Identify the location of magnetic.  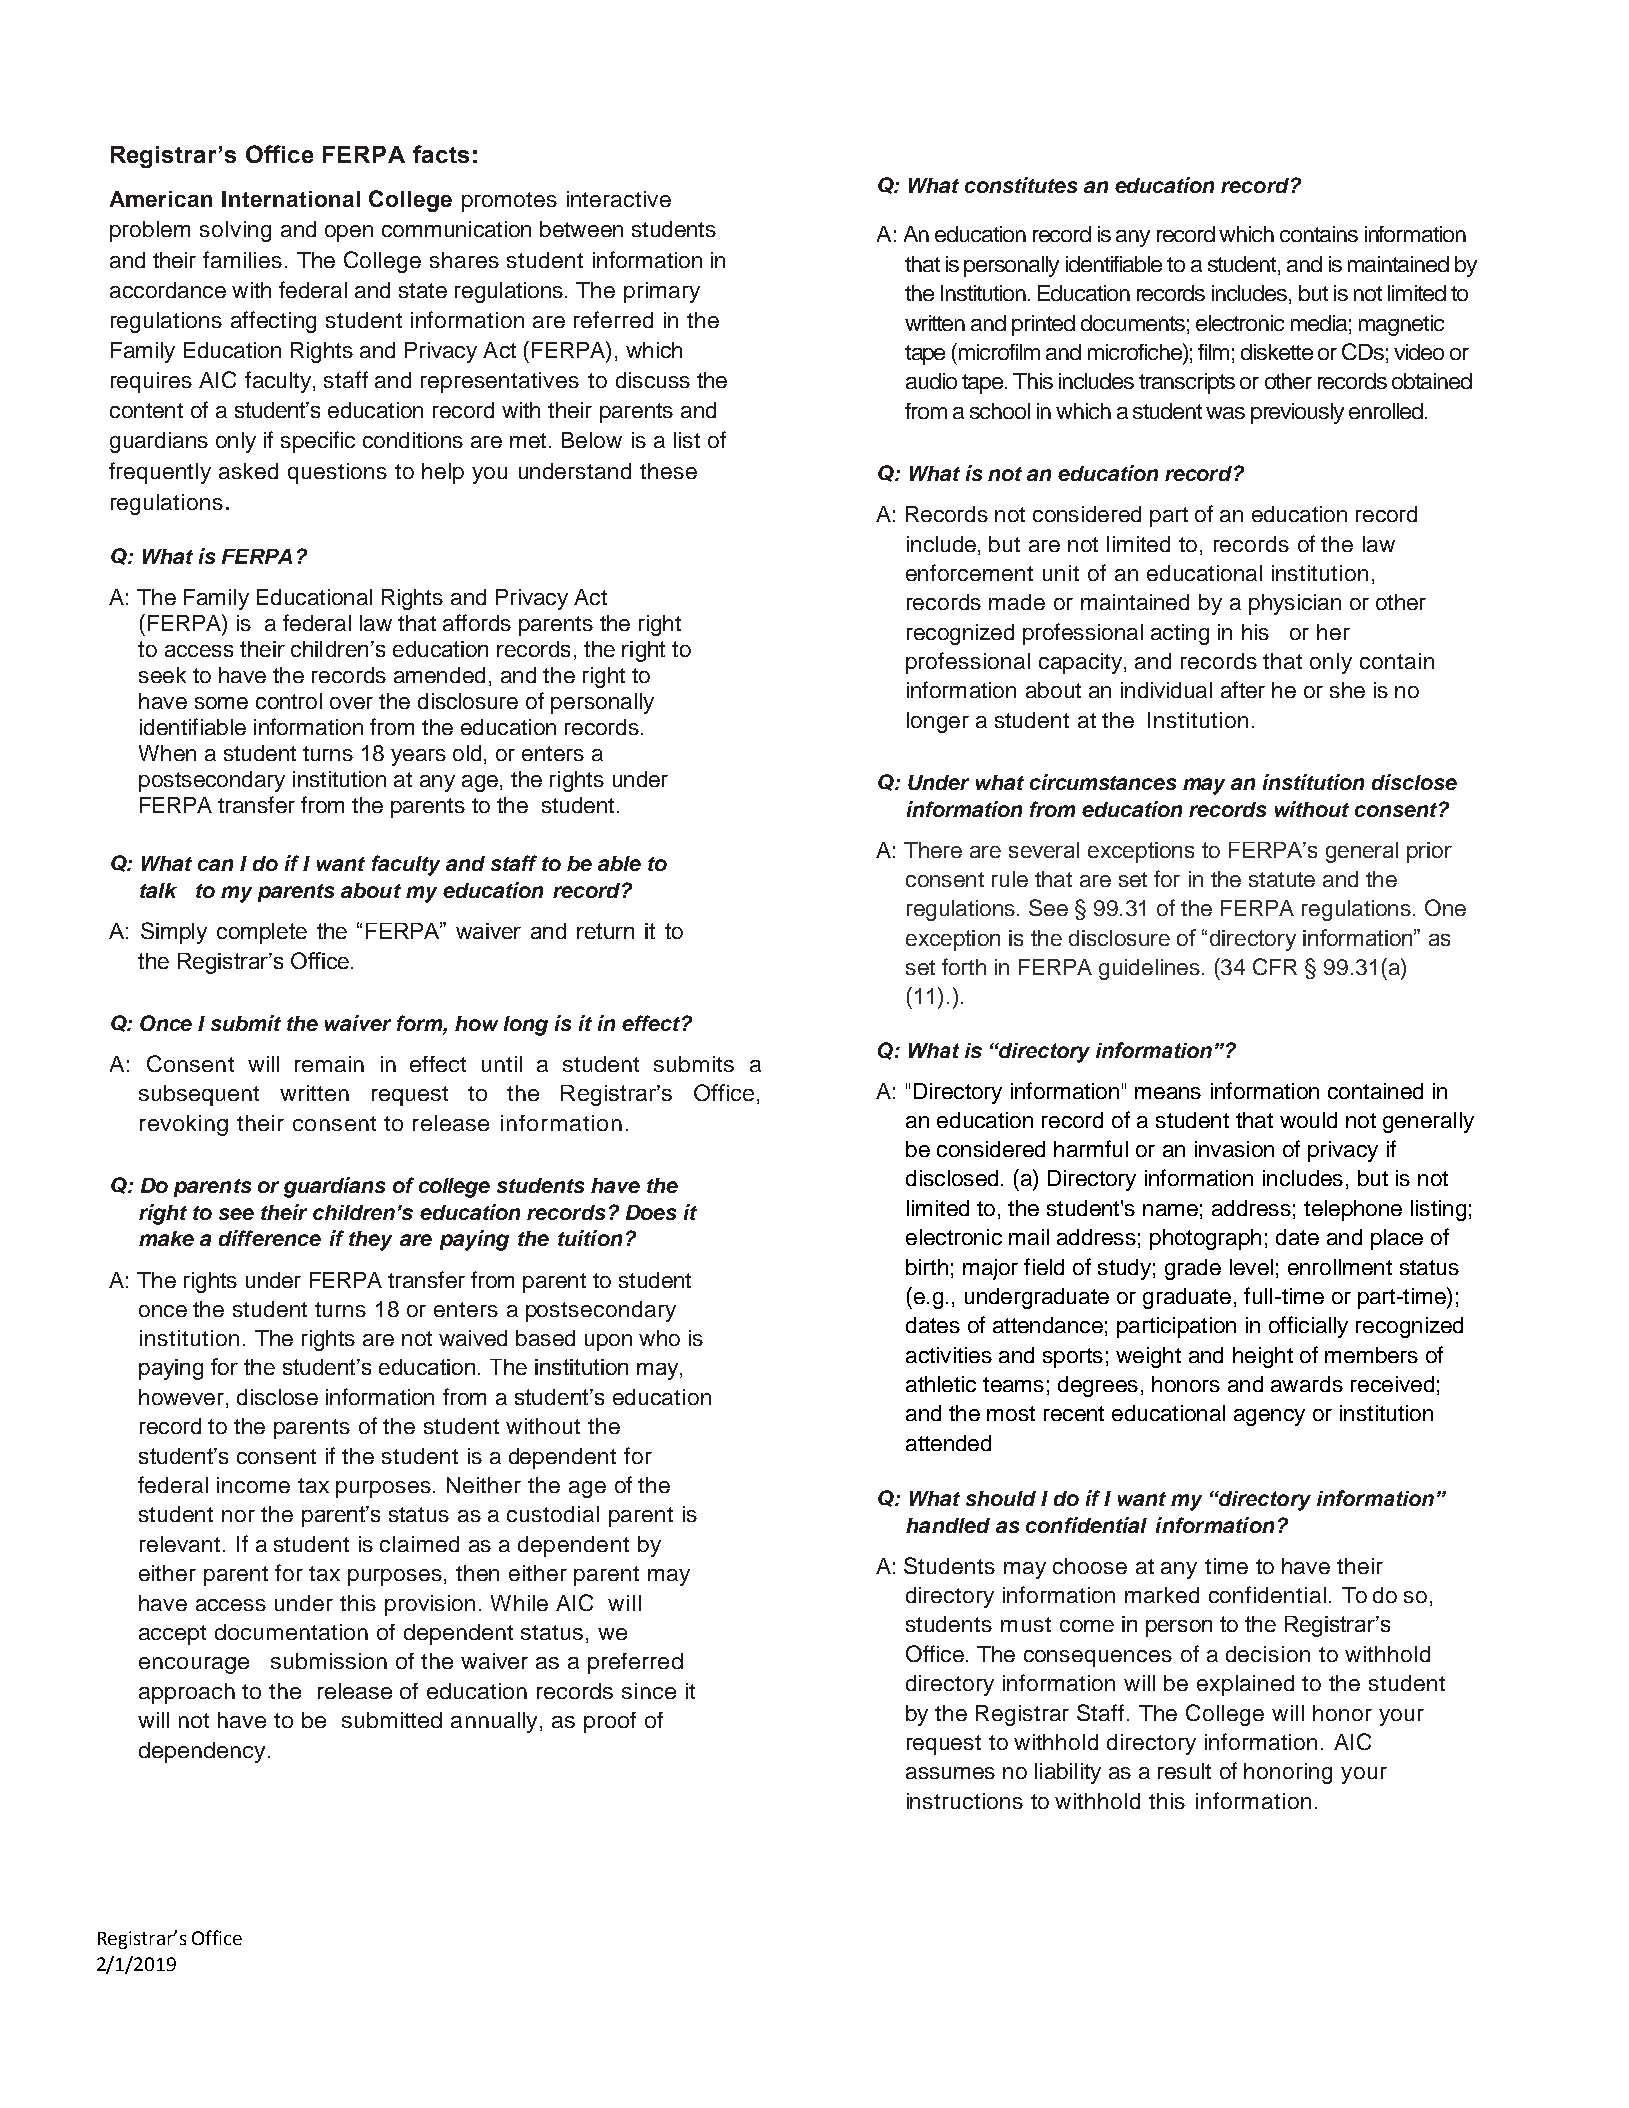
(1401, 325).
